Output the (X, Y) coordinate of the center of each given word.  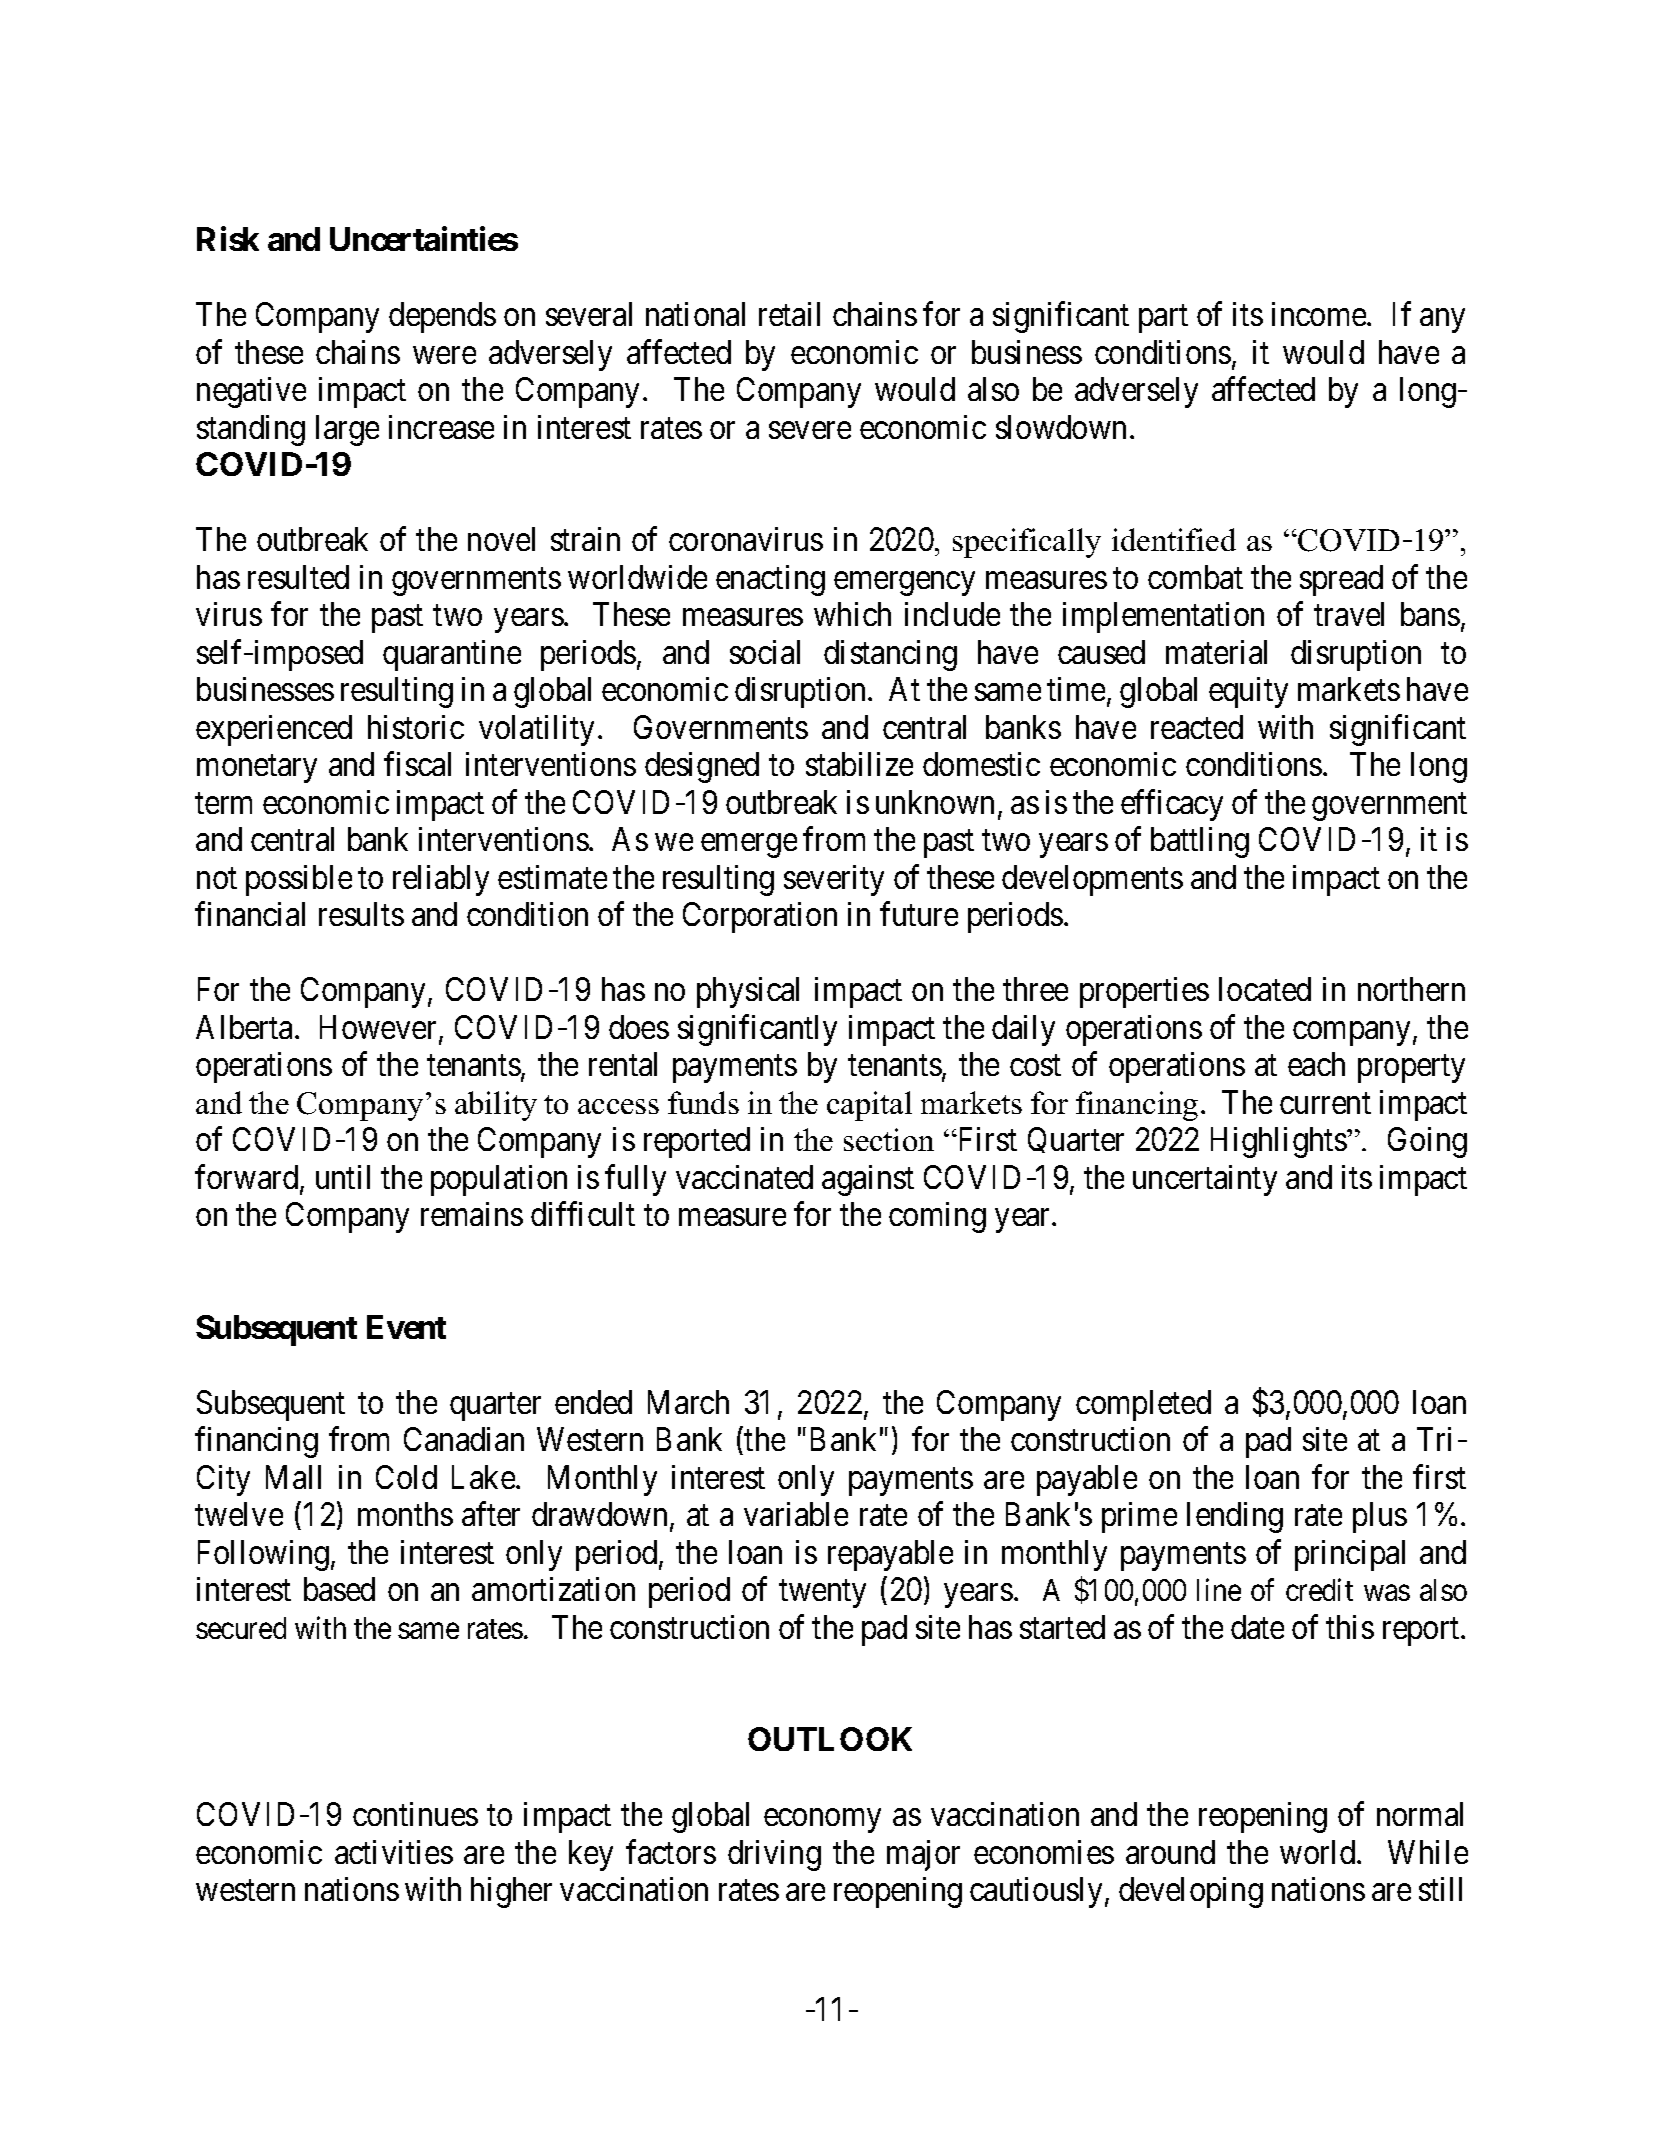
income (1320, 314)
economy (822, 1821)
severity (834, 880)
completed (1143, 1405)
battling (1200, 842)
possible (299, 880)
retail (789, 314)
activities (394, 1852)
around (1170, 1852)
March (688, 1402)
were (444, 355)
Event (406, 1327)
